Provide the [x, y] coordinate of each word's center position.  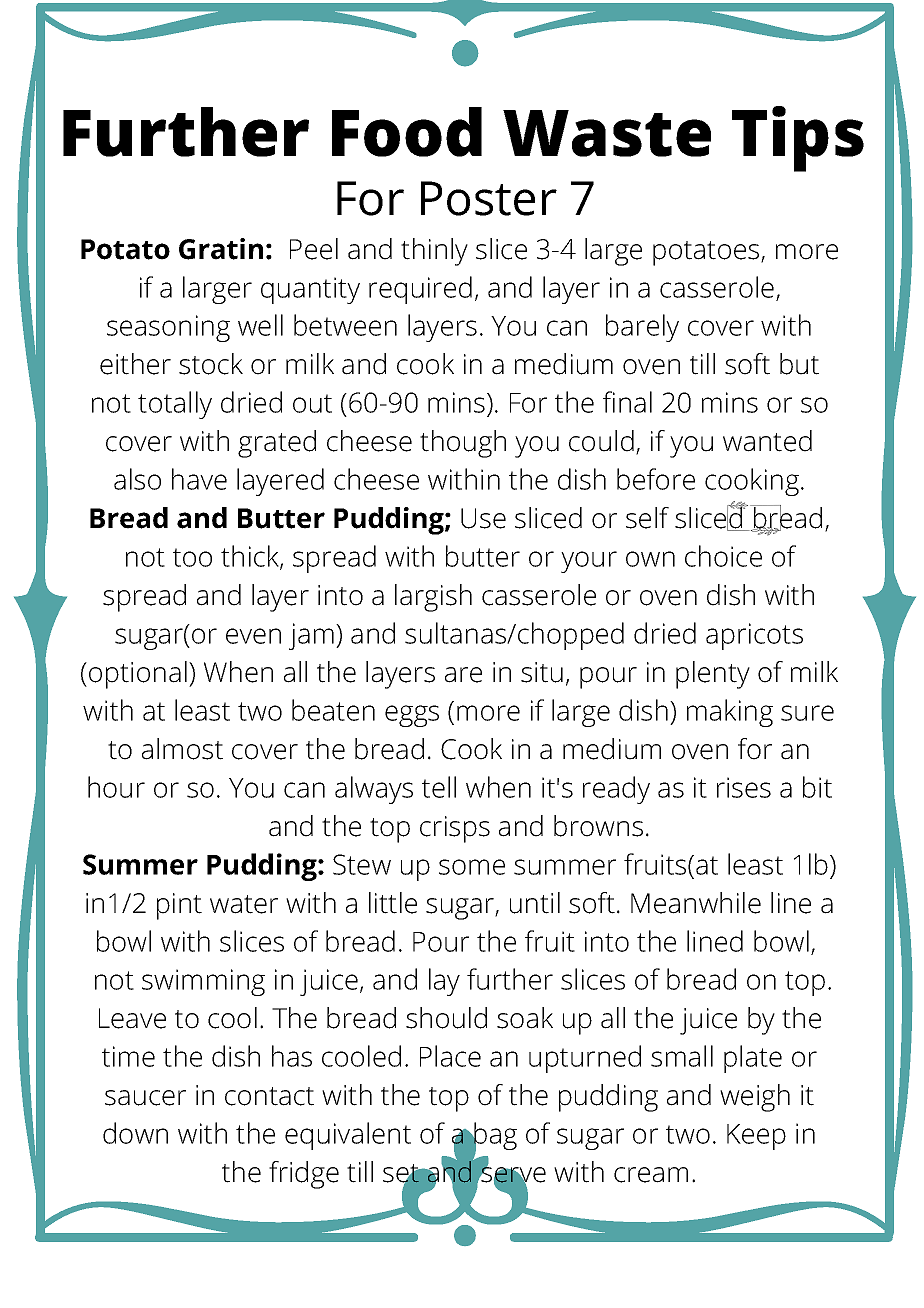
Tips [798, 139]
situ [542, 672]
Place [450, 1056]
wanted [767, 441]
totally [175, 405]
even [253, 636]
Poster [489, 198]
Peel [314, 249]
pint [179, 906]
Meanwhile [696, 903]
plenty [713, 675]
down [135, 1133]
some [472, 867]
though [463, 444]
